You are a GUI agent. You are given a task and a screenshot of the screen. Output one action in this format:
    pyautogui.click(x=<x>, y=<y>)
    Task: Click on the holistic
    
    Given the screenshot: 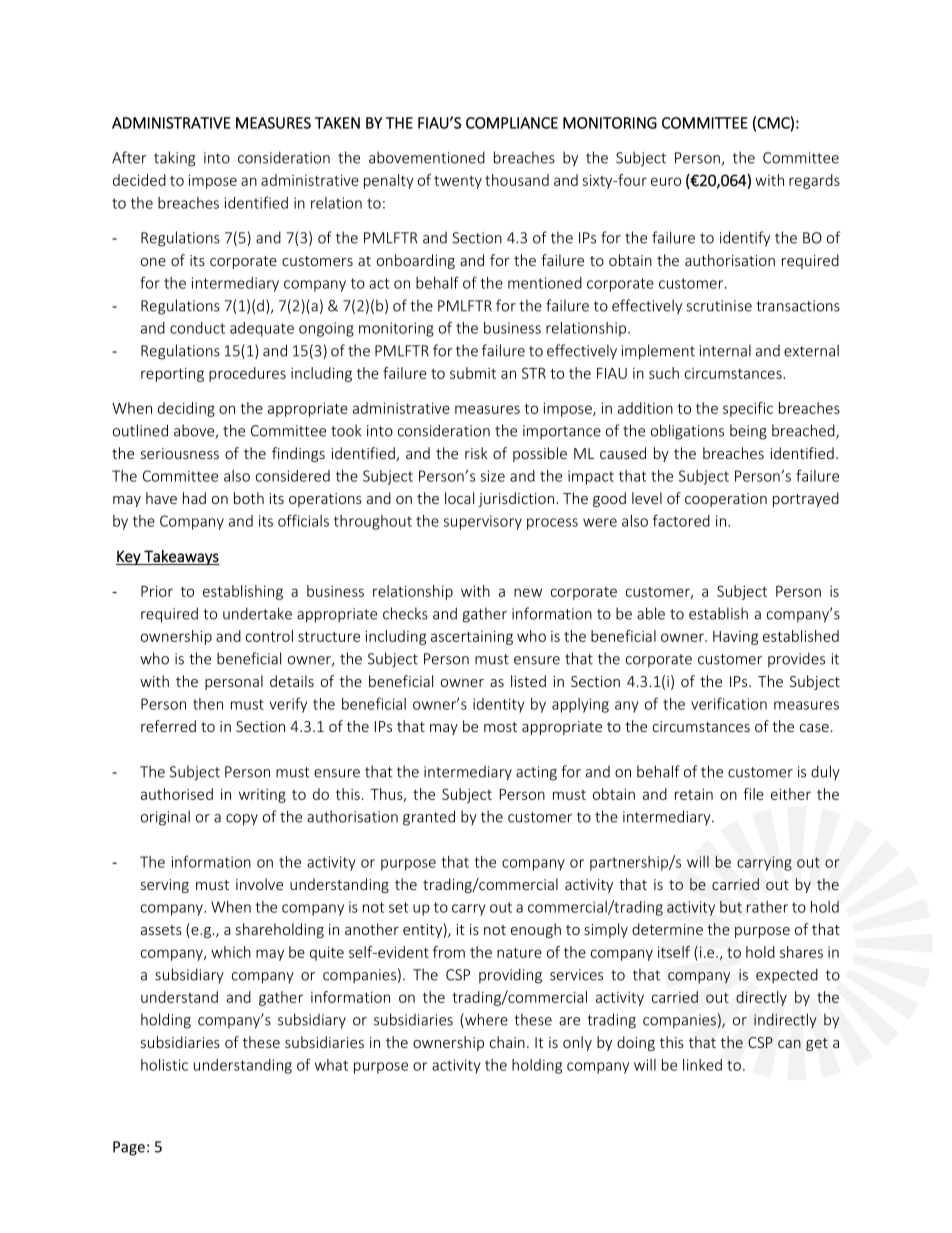 What is the action you would take?
    pyautogui.click(x=164, y=1065)
